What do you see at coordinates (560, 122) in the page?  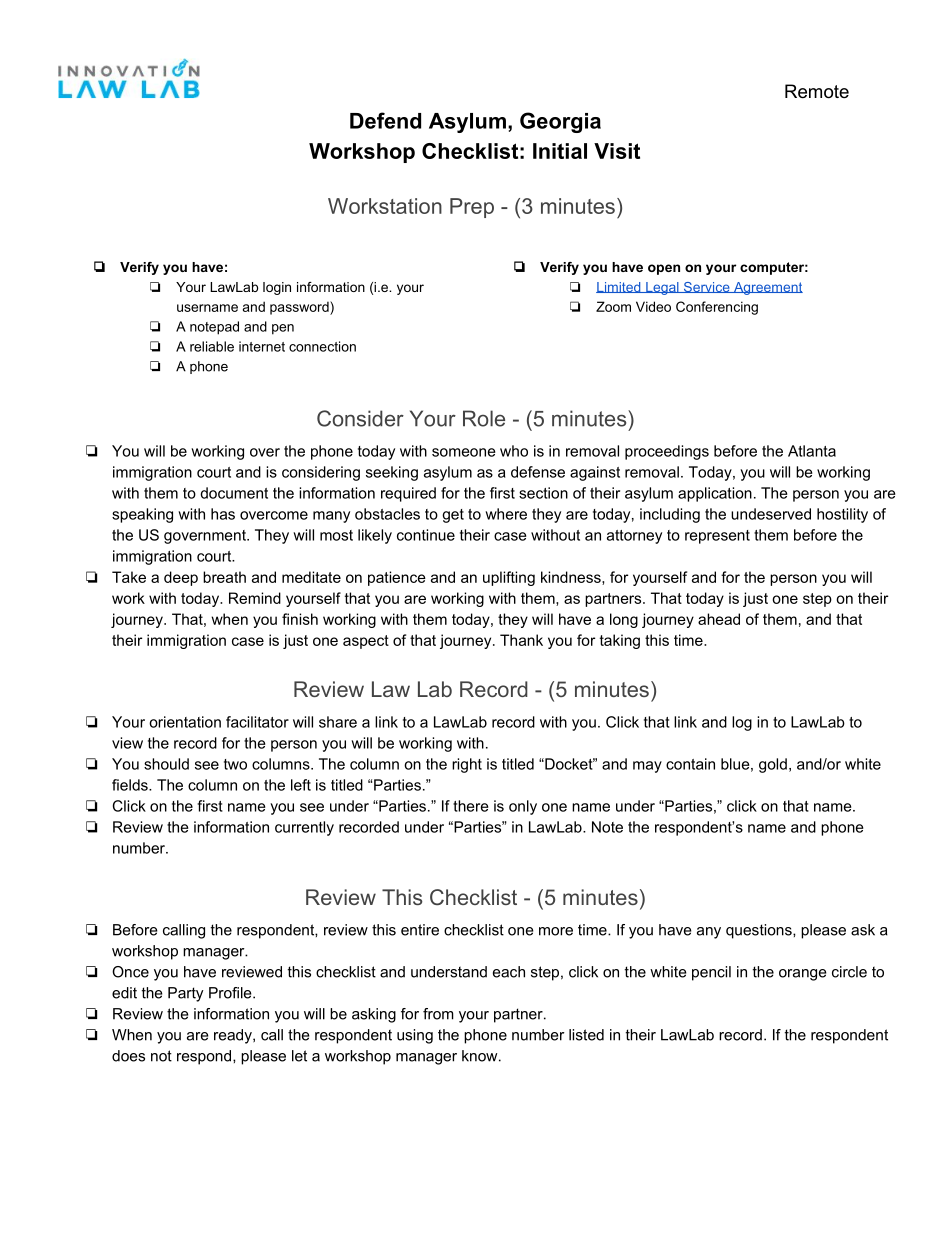 I see `Georgia` at bounding box center [560, 122].
